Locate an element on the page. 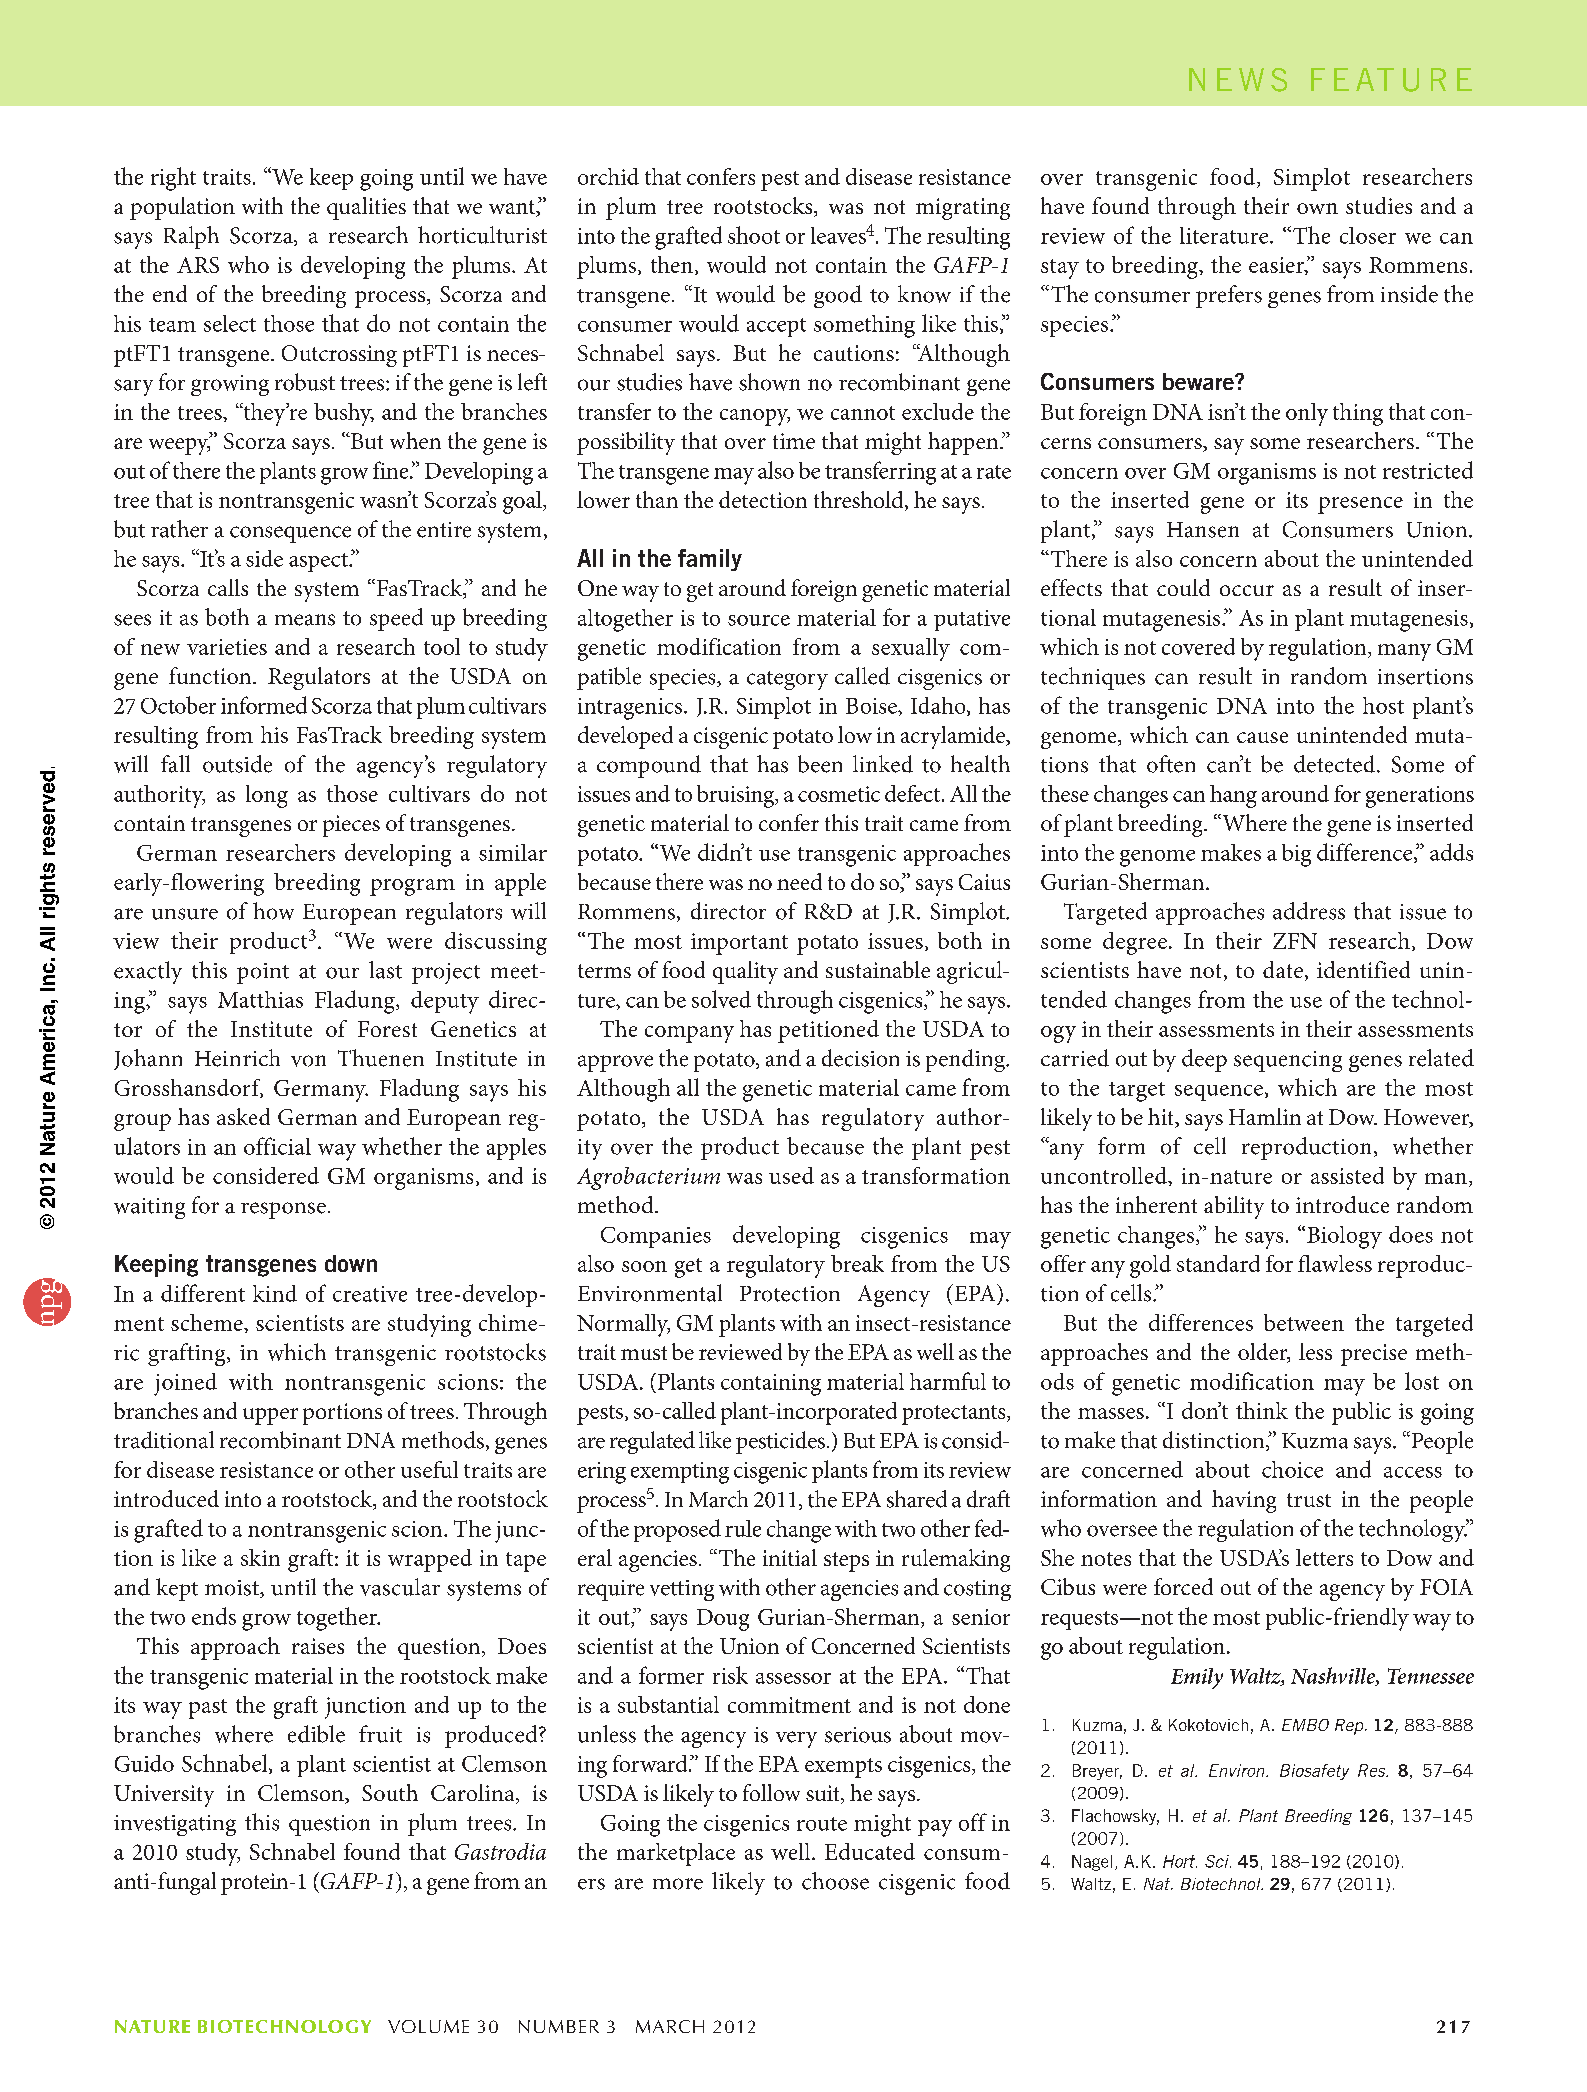 This page has height=2092, width=1587. think is located at coordinates (1262, 1410).
